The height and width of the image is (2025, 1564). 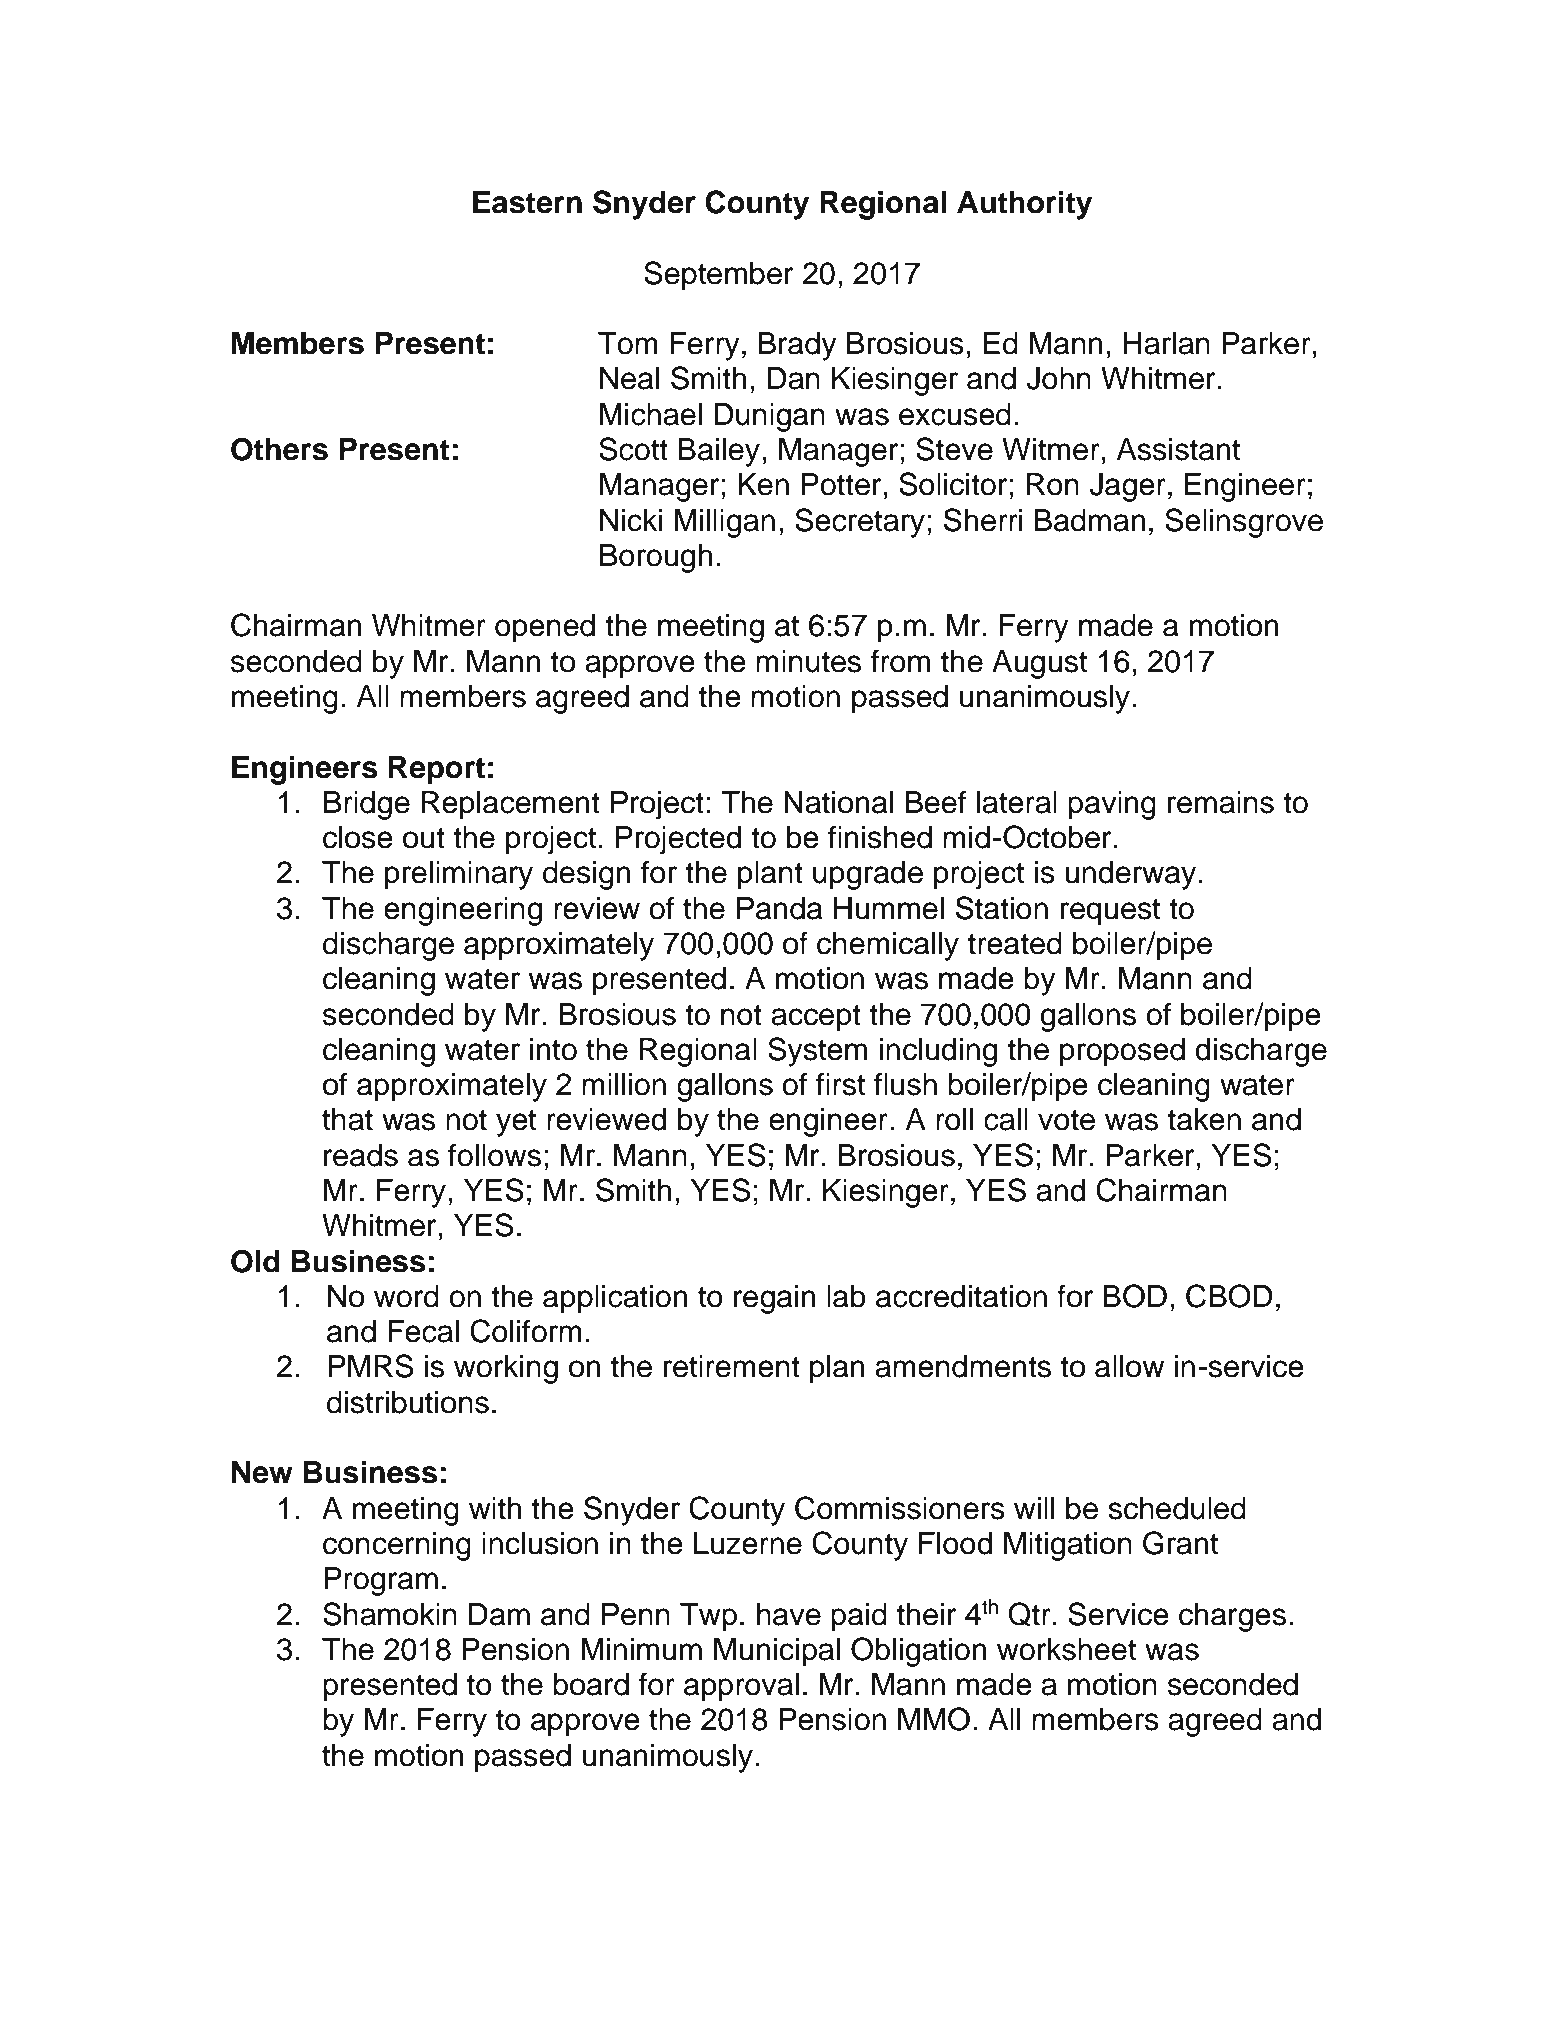 What do you see at coordinates (779, 908) in the image?
I see `Panda` at bounding box center [779, 908].
